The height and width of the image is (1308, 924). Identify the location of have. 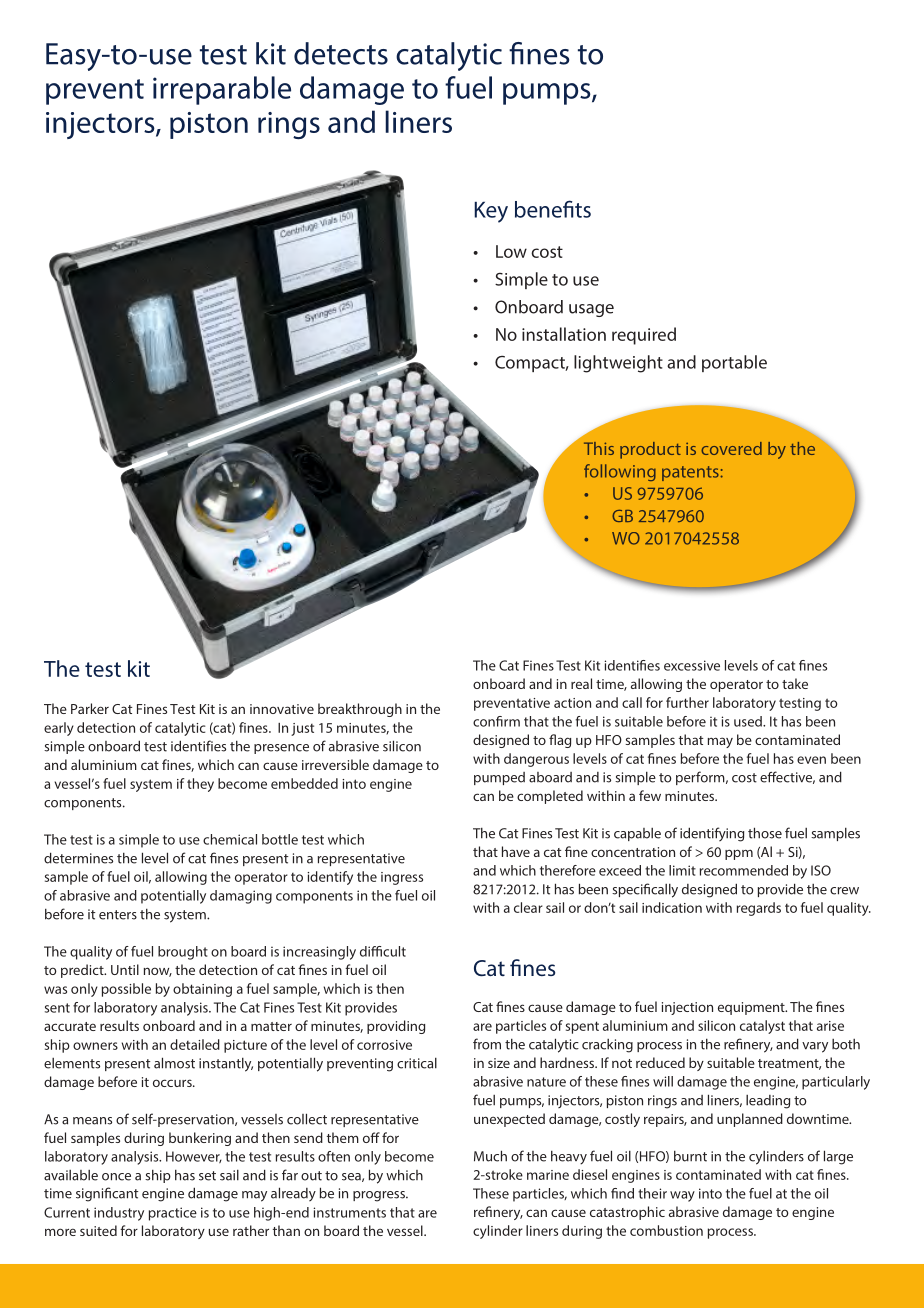
(516, 851).
